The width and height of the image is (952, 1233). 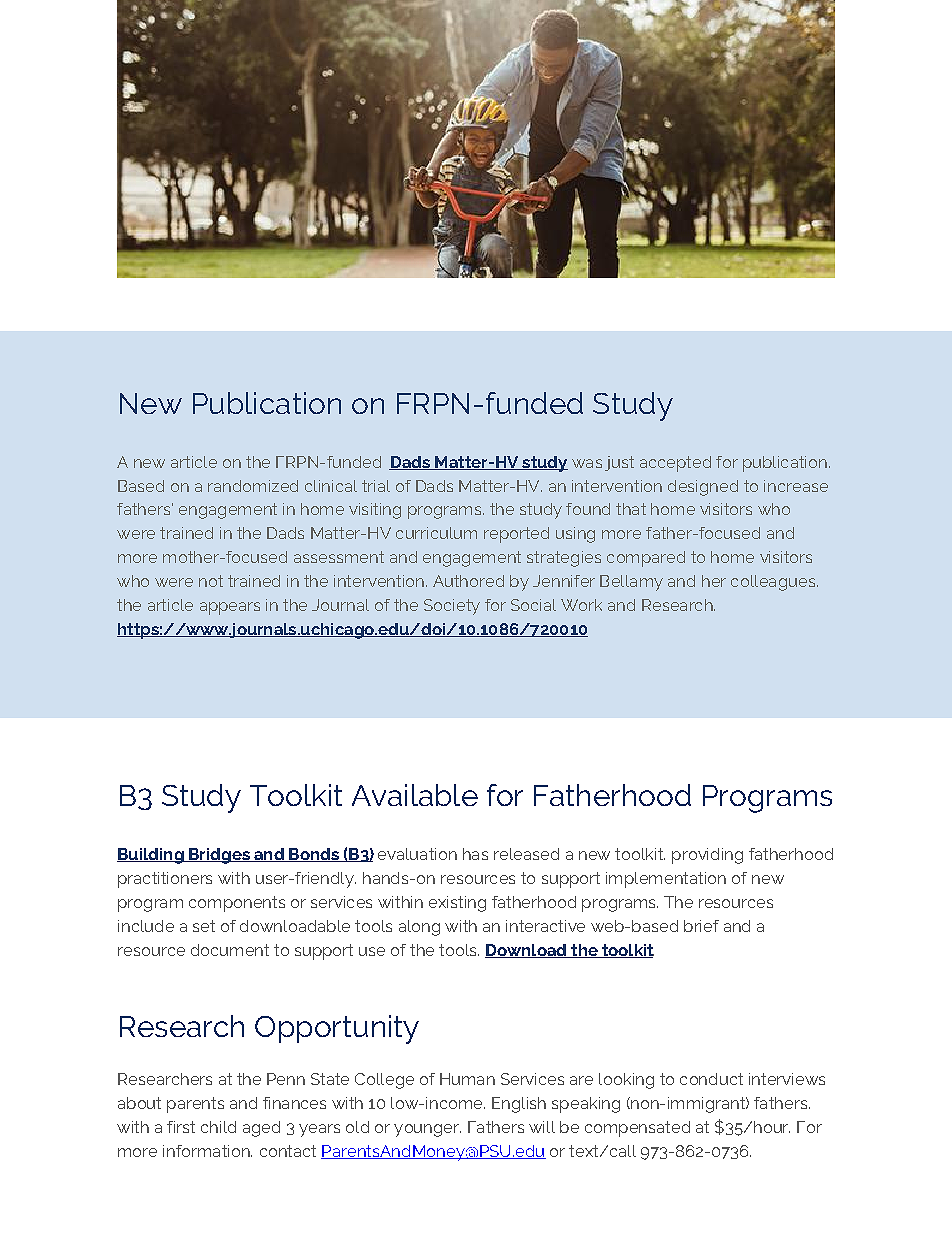 I want to click on set, so click(x=204, y=926).
